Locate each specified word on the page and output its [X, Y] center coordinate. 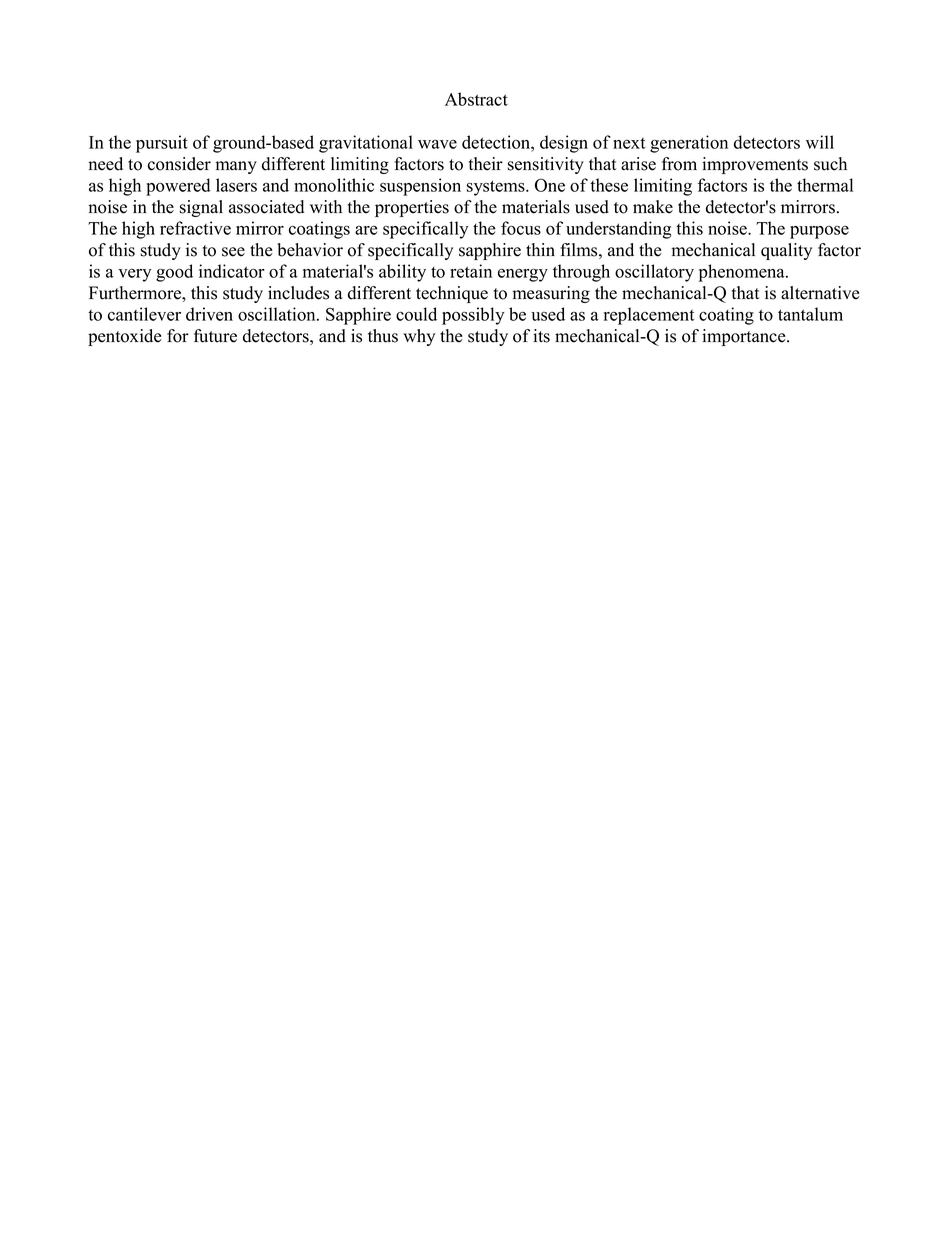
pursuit [162, 144]
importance [745, 337]
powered [178, 187]
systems [497, 188]
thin [540, 249]
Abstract [476, 99]
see [233, 252]
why [419, 337]
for [178, 336]
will [820, 142]
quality [786, 251]
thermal [825, 185]
